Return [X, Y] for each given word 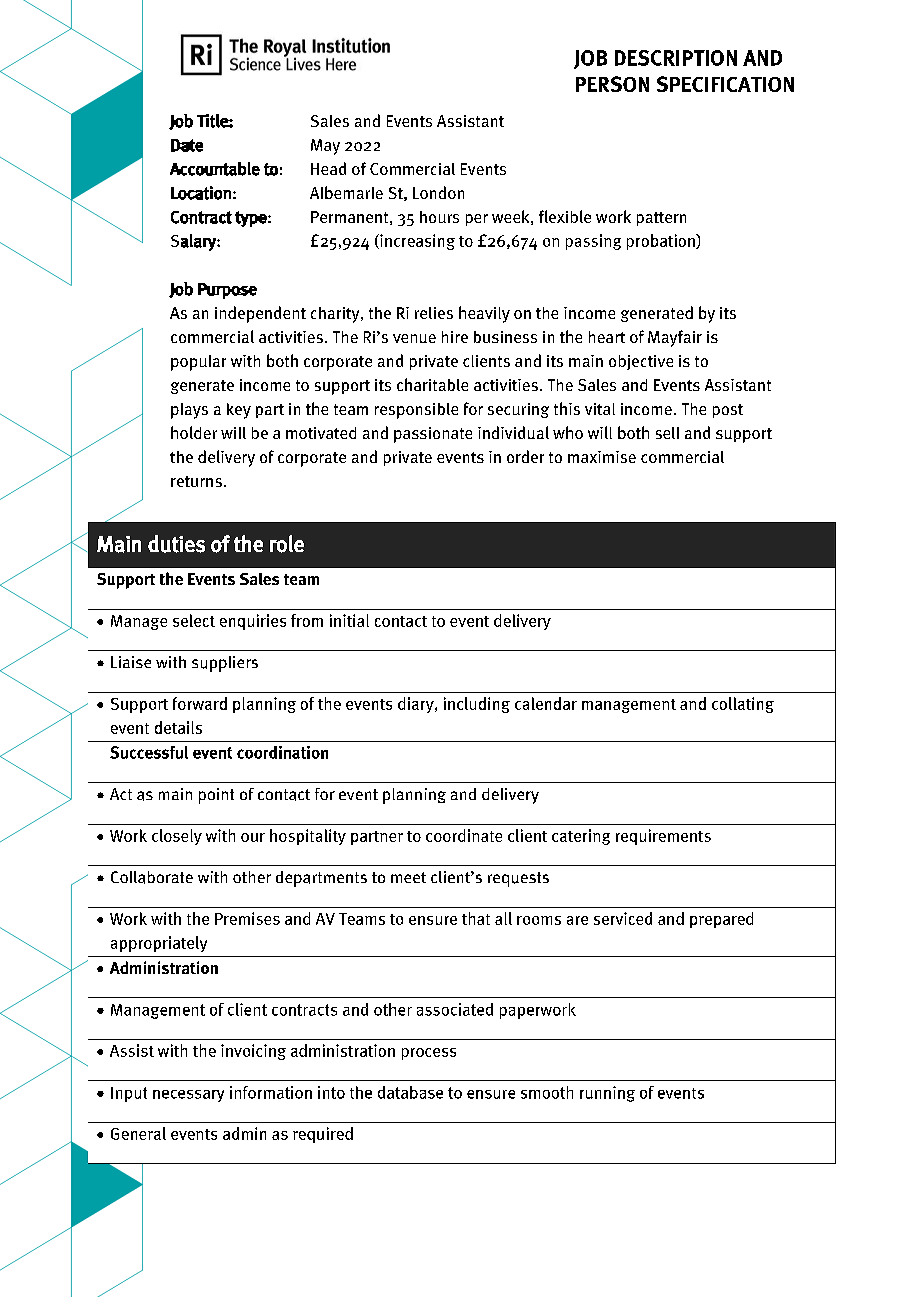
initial [349, 620]
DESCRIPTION [676, 58]
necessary [188, 1096]
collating [743, 705]
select [194, 620]
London [438, 192]
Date [187, 145]
